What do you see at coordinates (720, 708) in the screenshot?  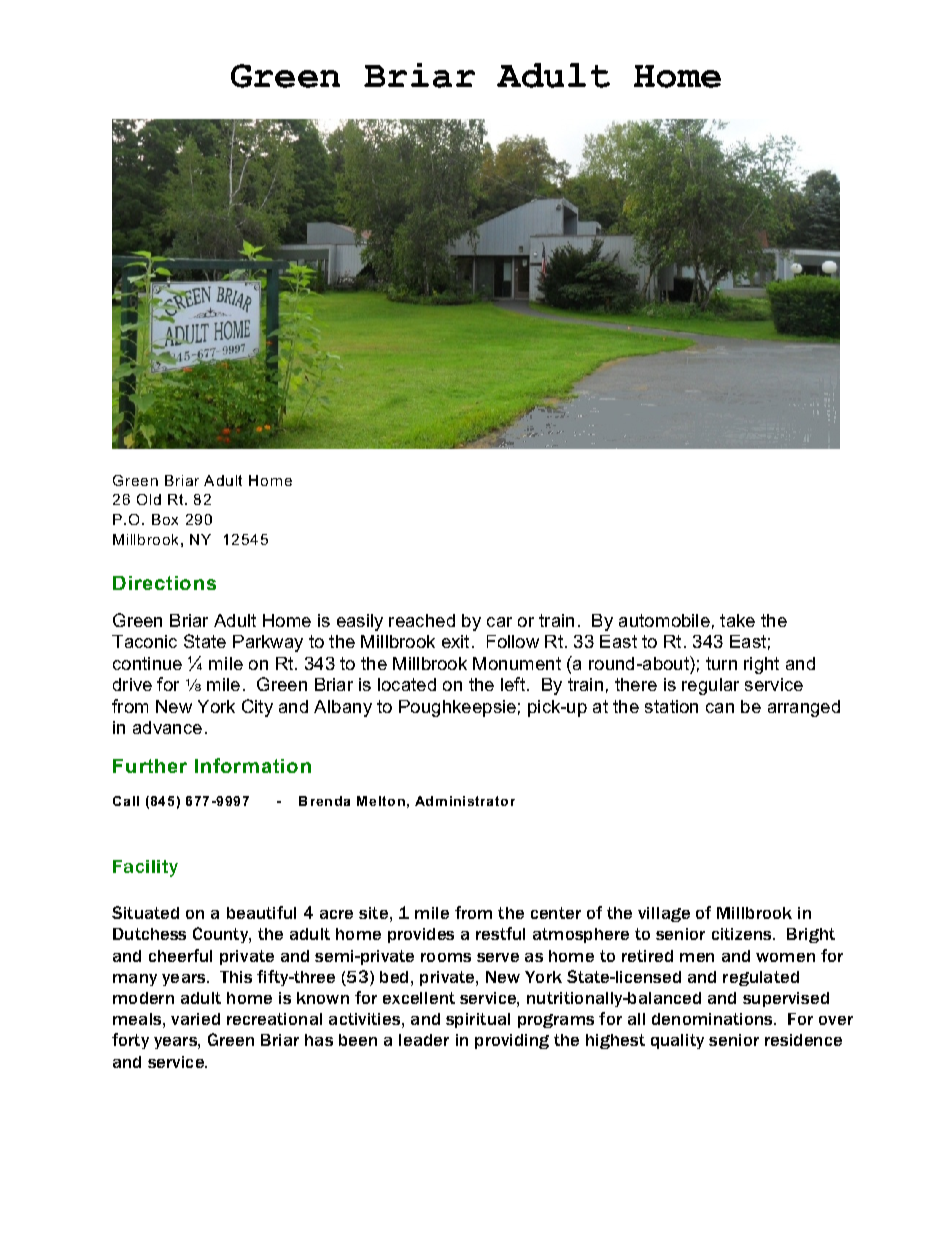 I see `can` at bounding box center [720, 708].
